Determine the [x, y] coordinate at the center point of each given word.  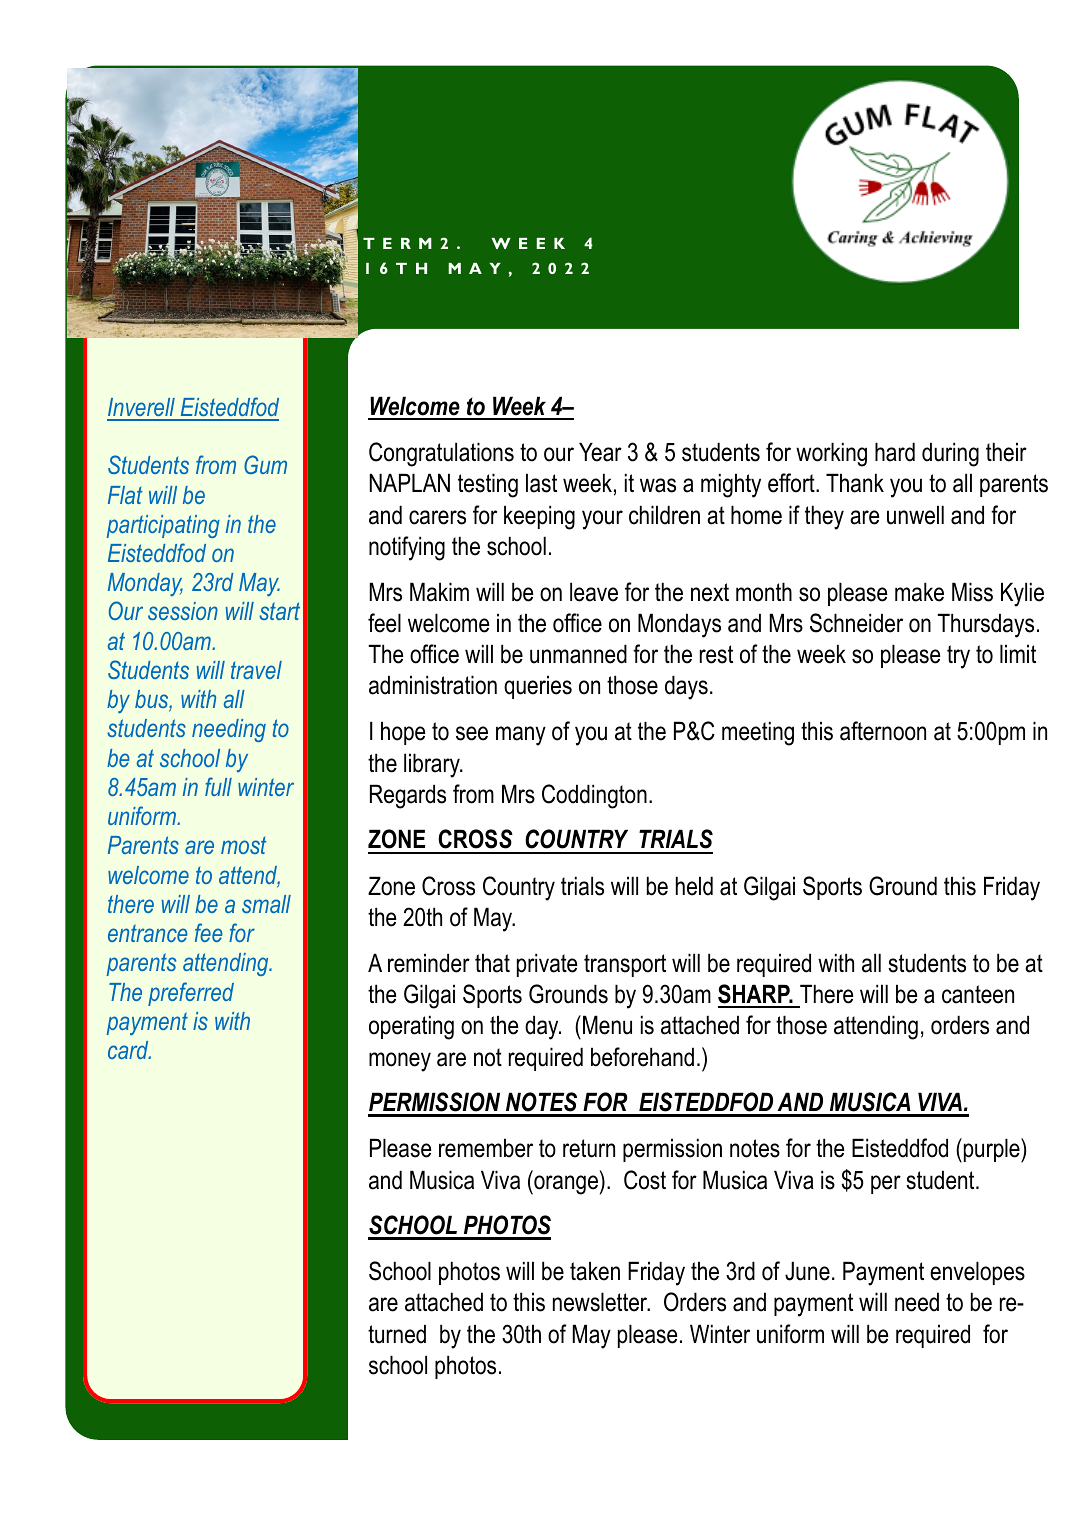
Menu [607, 1025]
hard [895, 452]
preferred [191, 994]
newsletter [601, 1302]
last [541, 483]
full [218, 786]
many [521, 736]
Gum [265, 464]
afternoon [883, 731]
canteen [978, 994]
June [807, 1271]
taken [595, 1271]
